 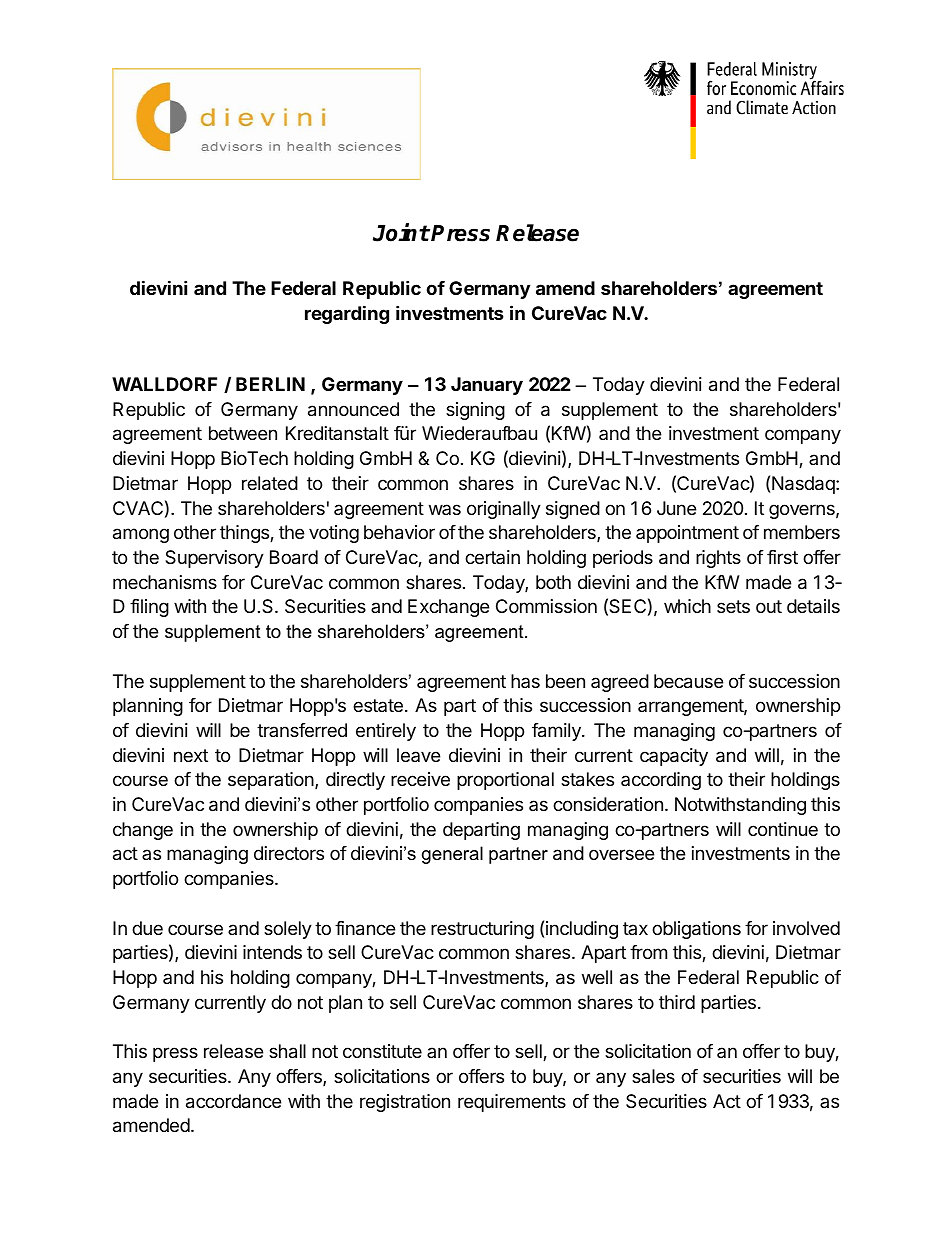 I want to click on Joint, so click(x=401, y=232).
